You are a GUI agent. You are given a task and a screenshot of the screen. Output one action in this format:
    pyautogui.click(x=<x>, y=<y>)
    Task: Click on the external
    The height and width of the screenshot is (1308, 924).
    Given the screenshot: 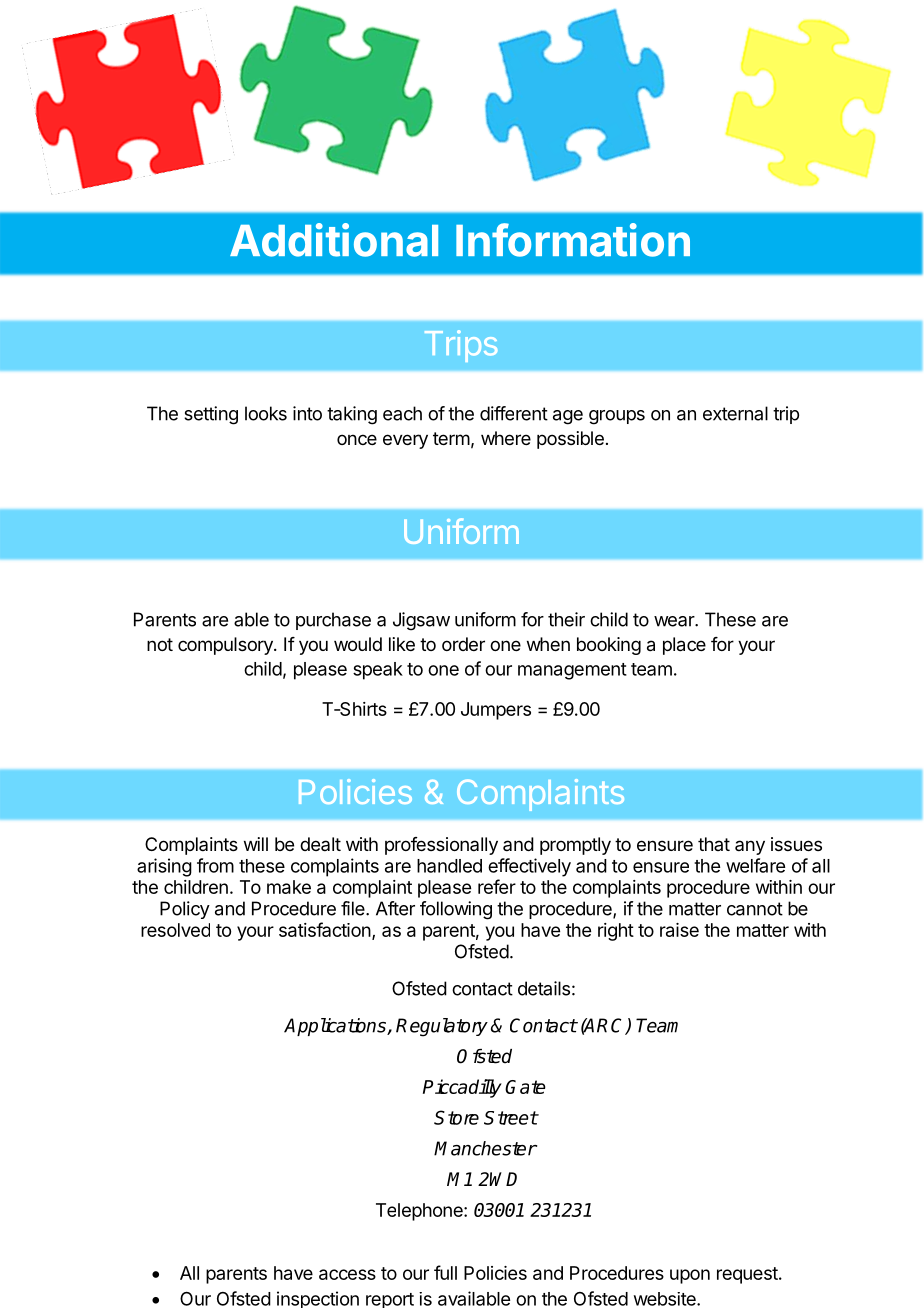 What is the action you would take?
    pyautogui.click(x=735, y=413)
